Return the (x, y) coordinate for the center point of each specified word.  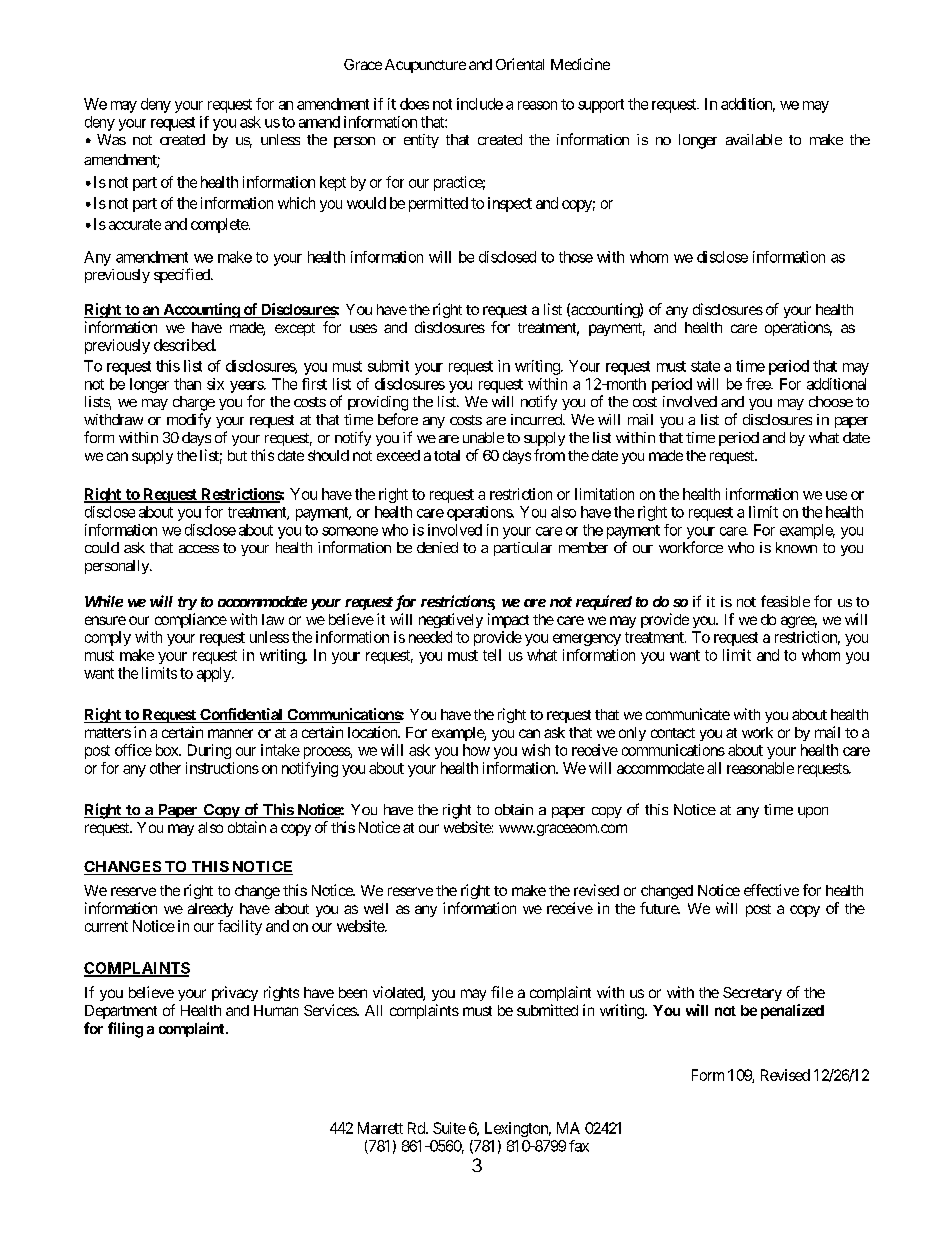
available (754, 139)
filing (125, 1030)
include (480, 104)
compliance (191, 620)
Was (111, 139)
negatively (451, 620)
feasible (785, 601)
